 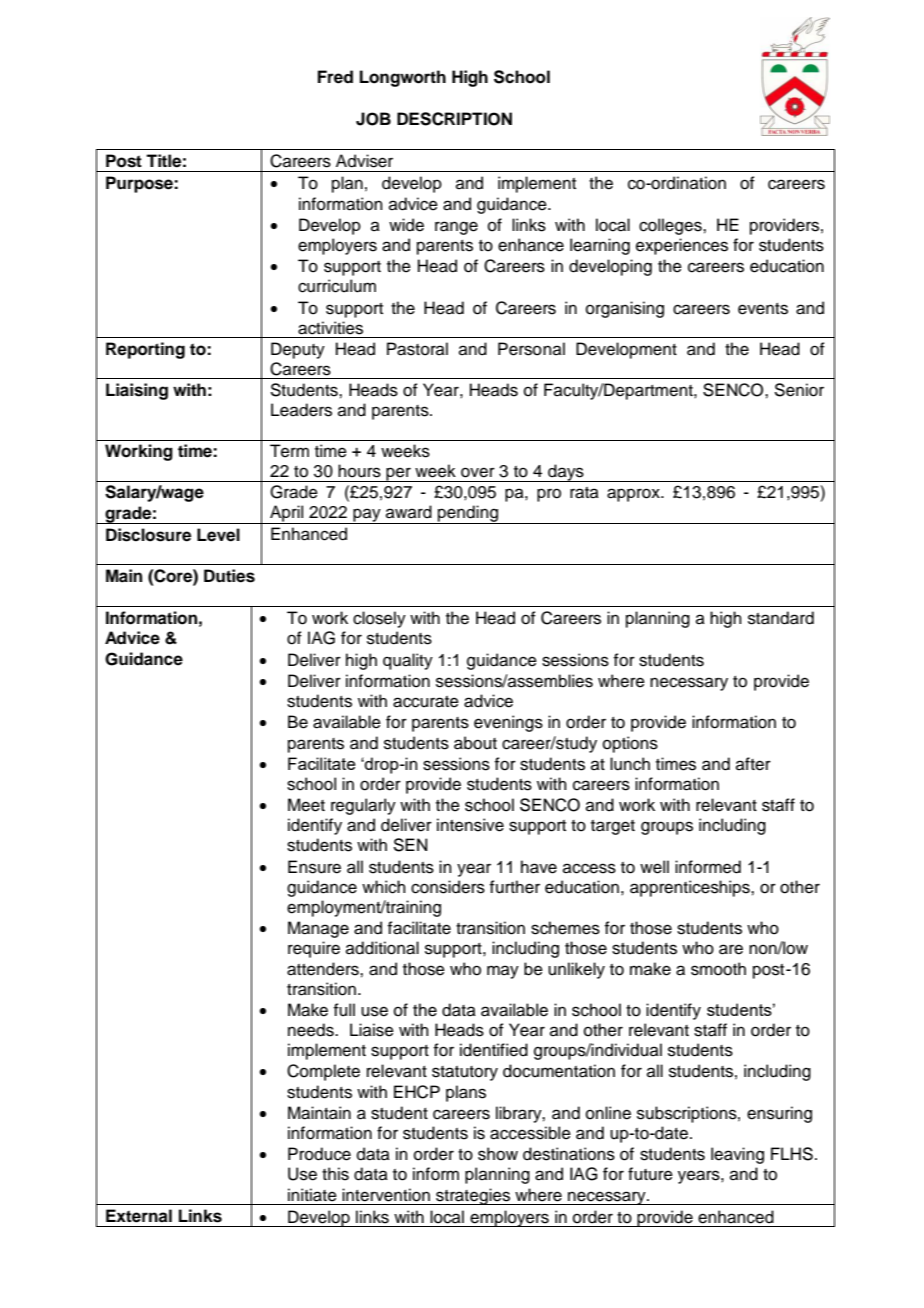 I want to click on DESCRIPTION, so click(x=454, y=119).
